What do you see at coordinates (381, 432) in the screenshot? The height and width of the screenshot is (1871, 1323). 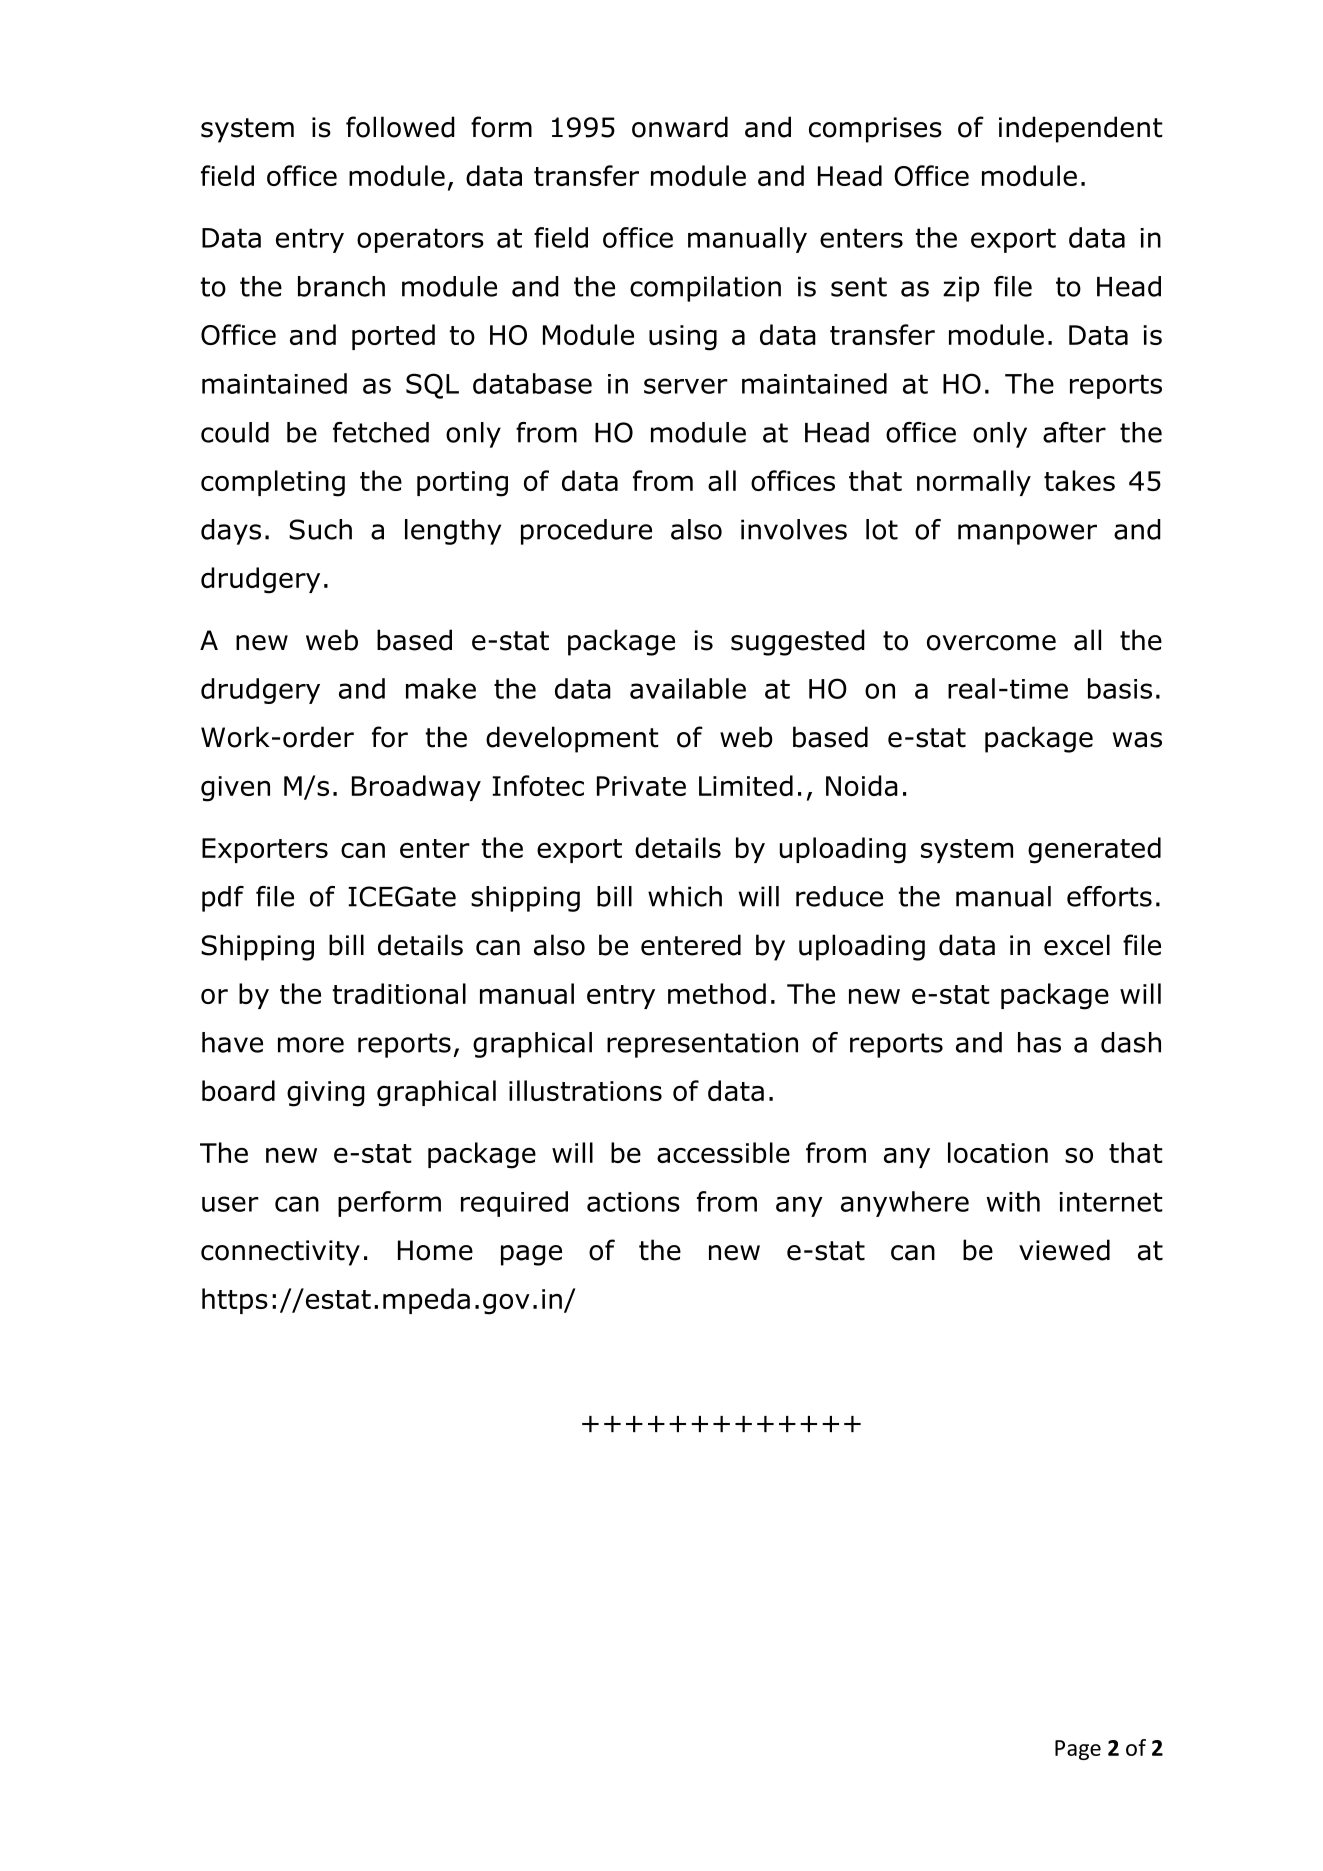 I see `fetched` at bounding box center [381, 432].
